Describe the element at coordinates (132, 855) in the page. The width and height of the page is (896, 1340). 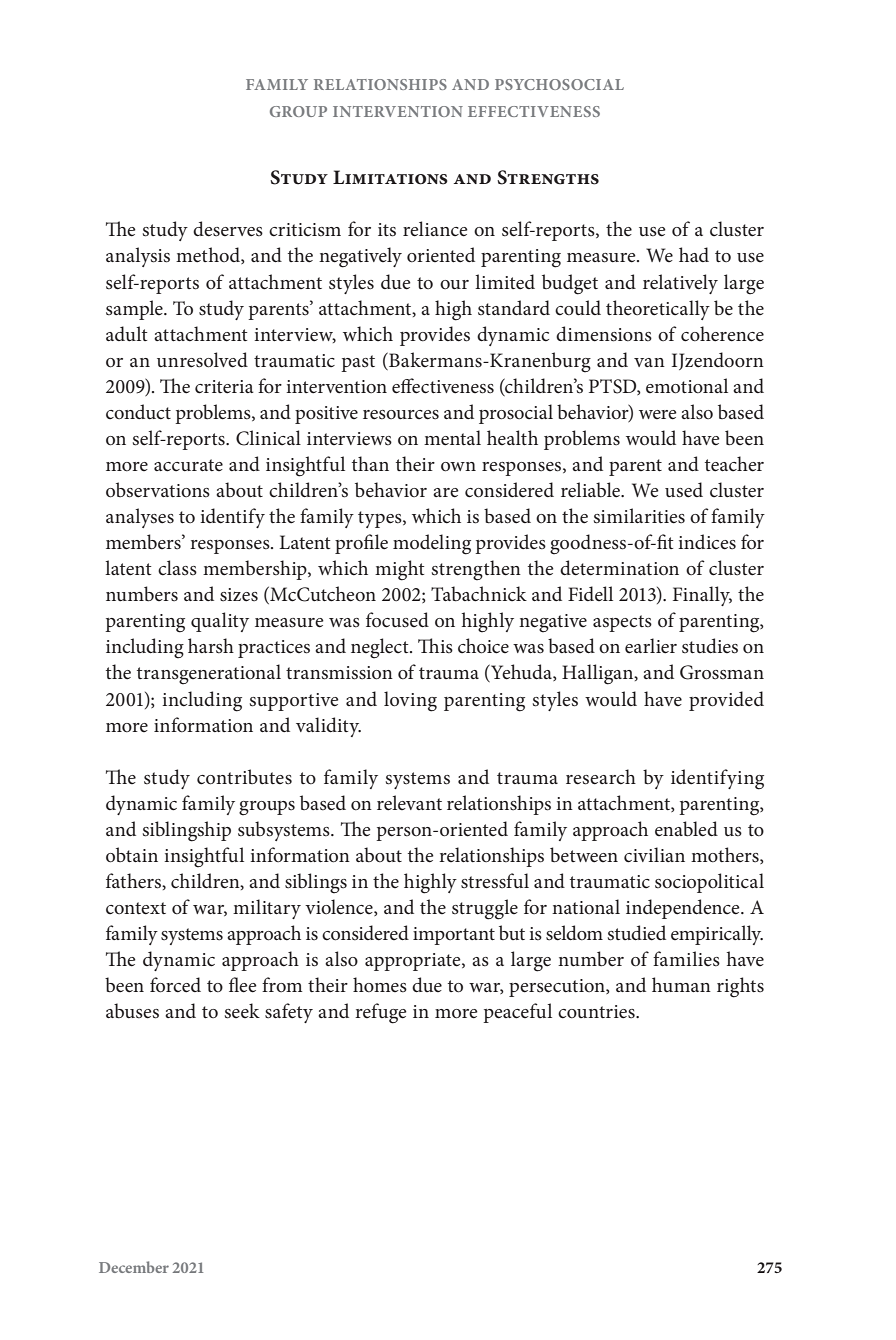
I see `obtain` at that location.
